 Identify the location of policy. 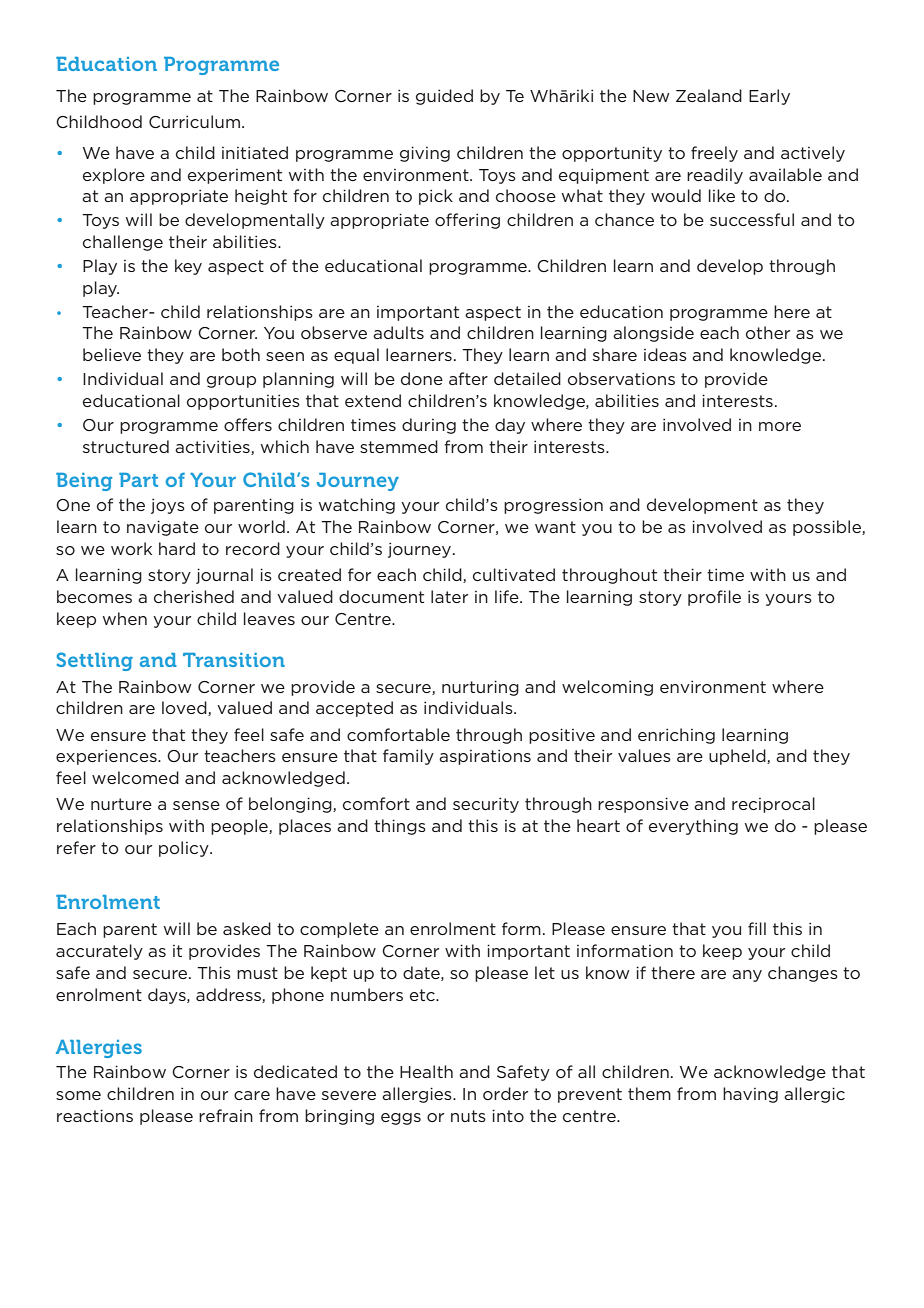
(185, 849).
